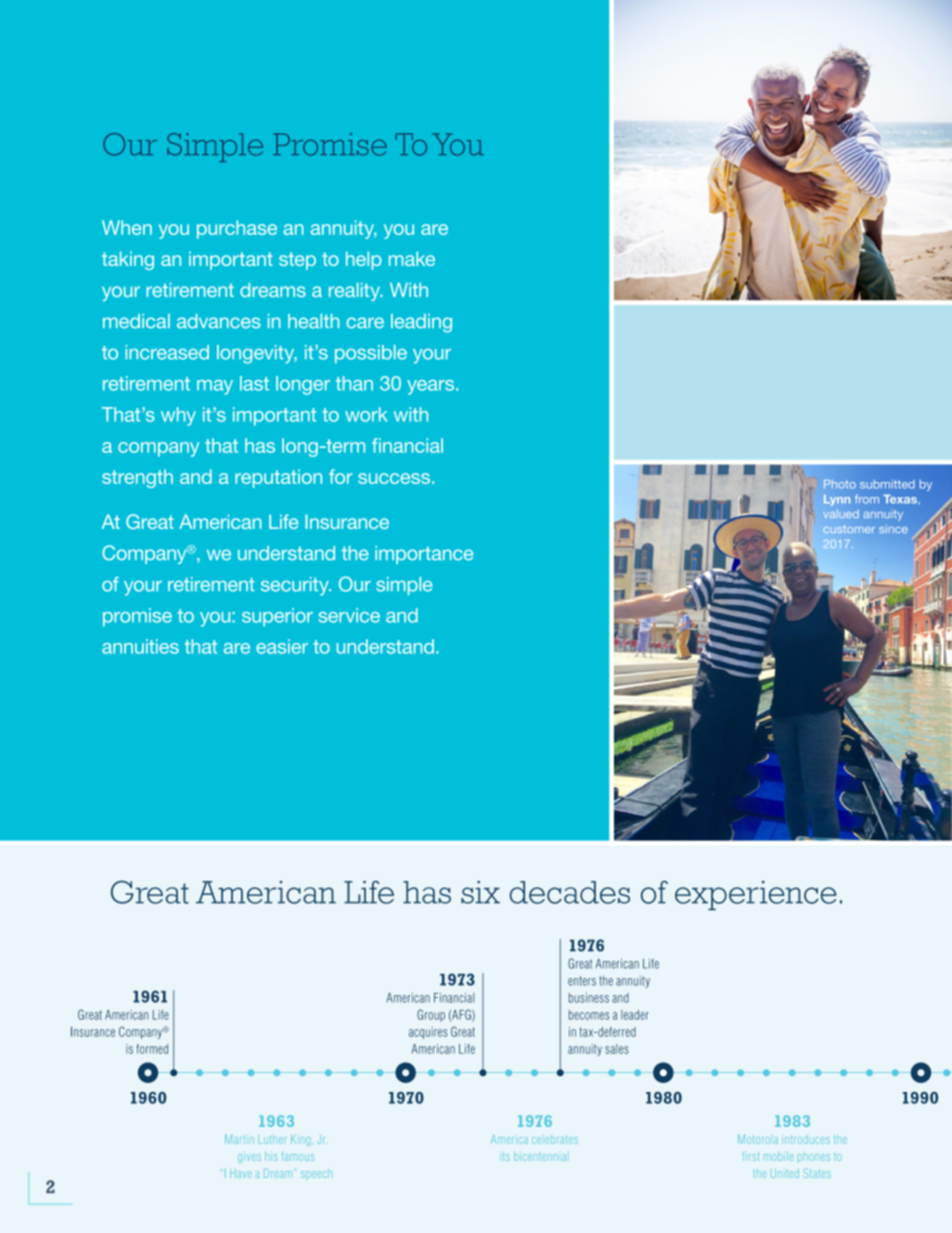 The image size is (952, 1233). I want to click on experience, so click(756, 895).
